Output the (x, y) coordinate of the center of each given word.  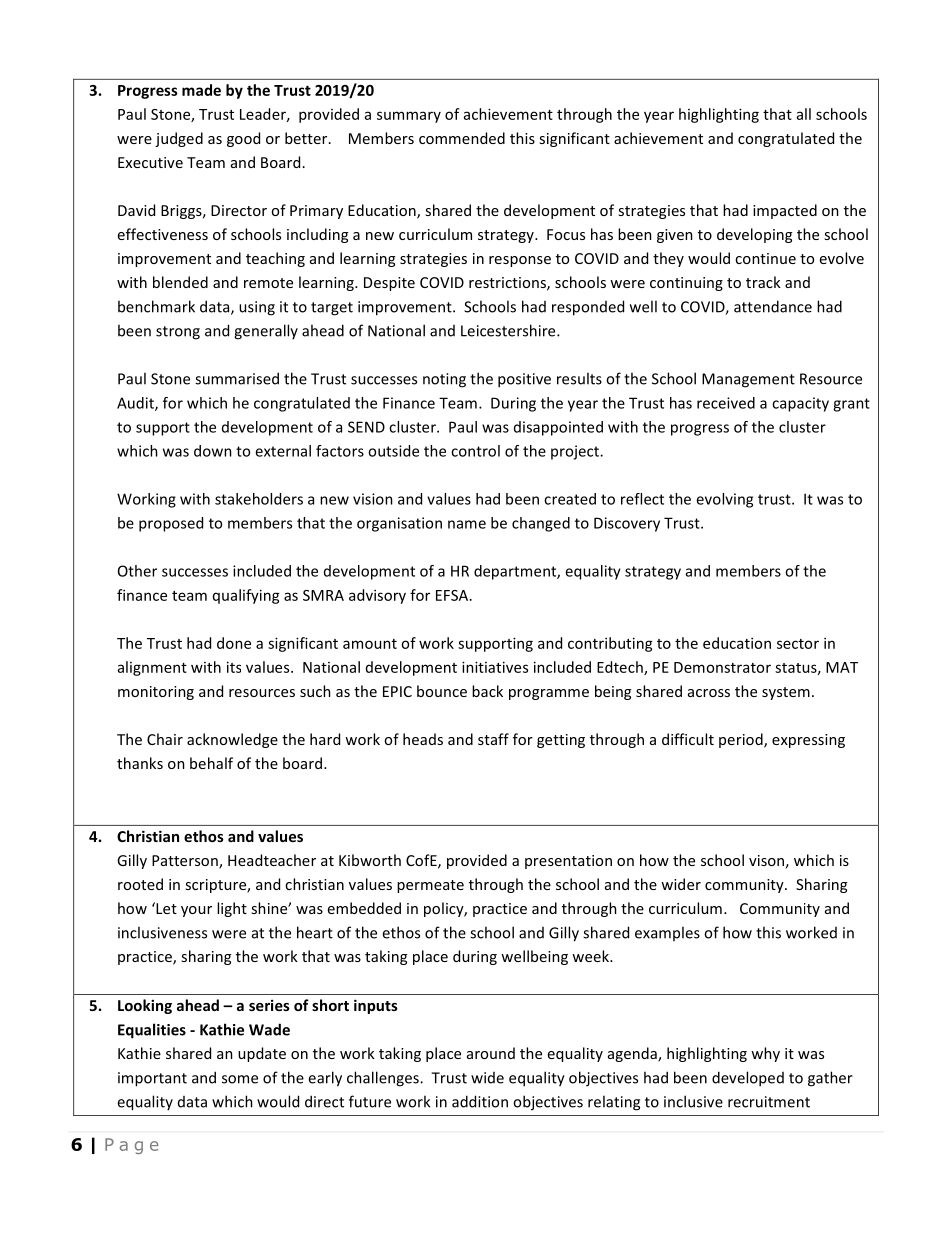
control (475, 451)
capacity (800, 404)
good (243, 139)
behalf (211, 763)
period (742, 740)
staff (493, 739)
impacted (785, 211)
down (213, 451)
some (240, 1079)
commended (462, 138)
